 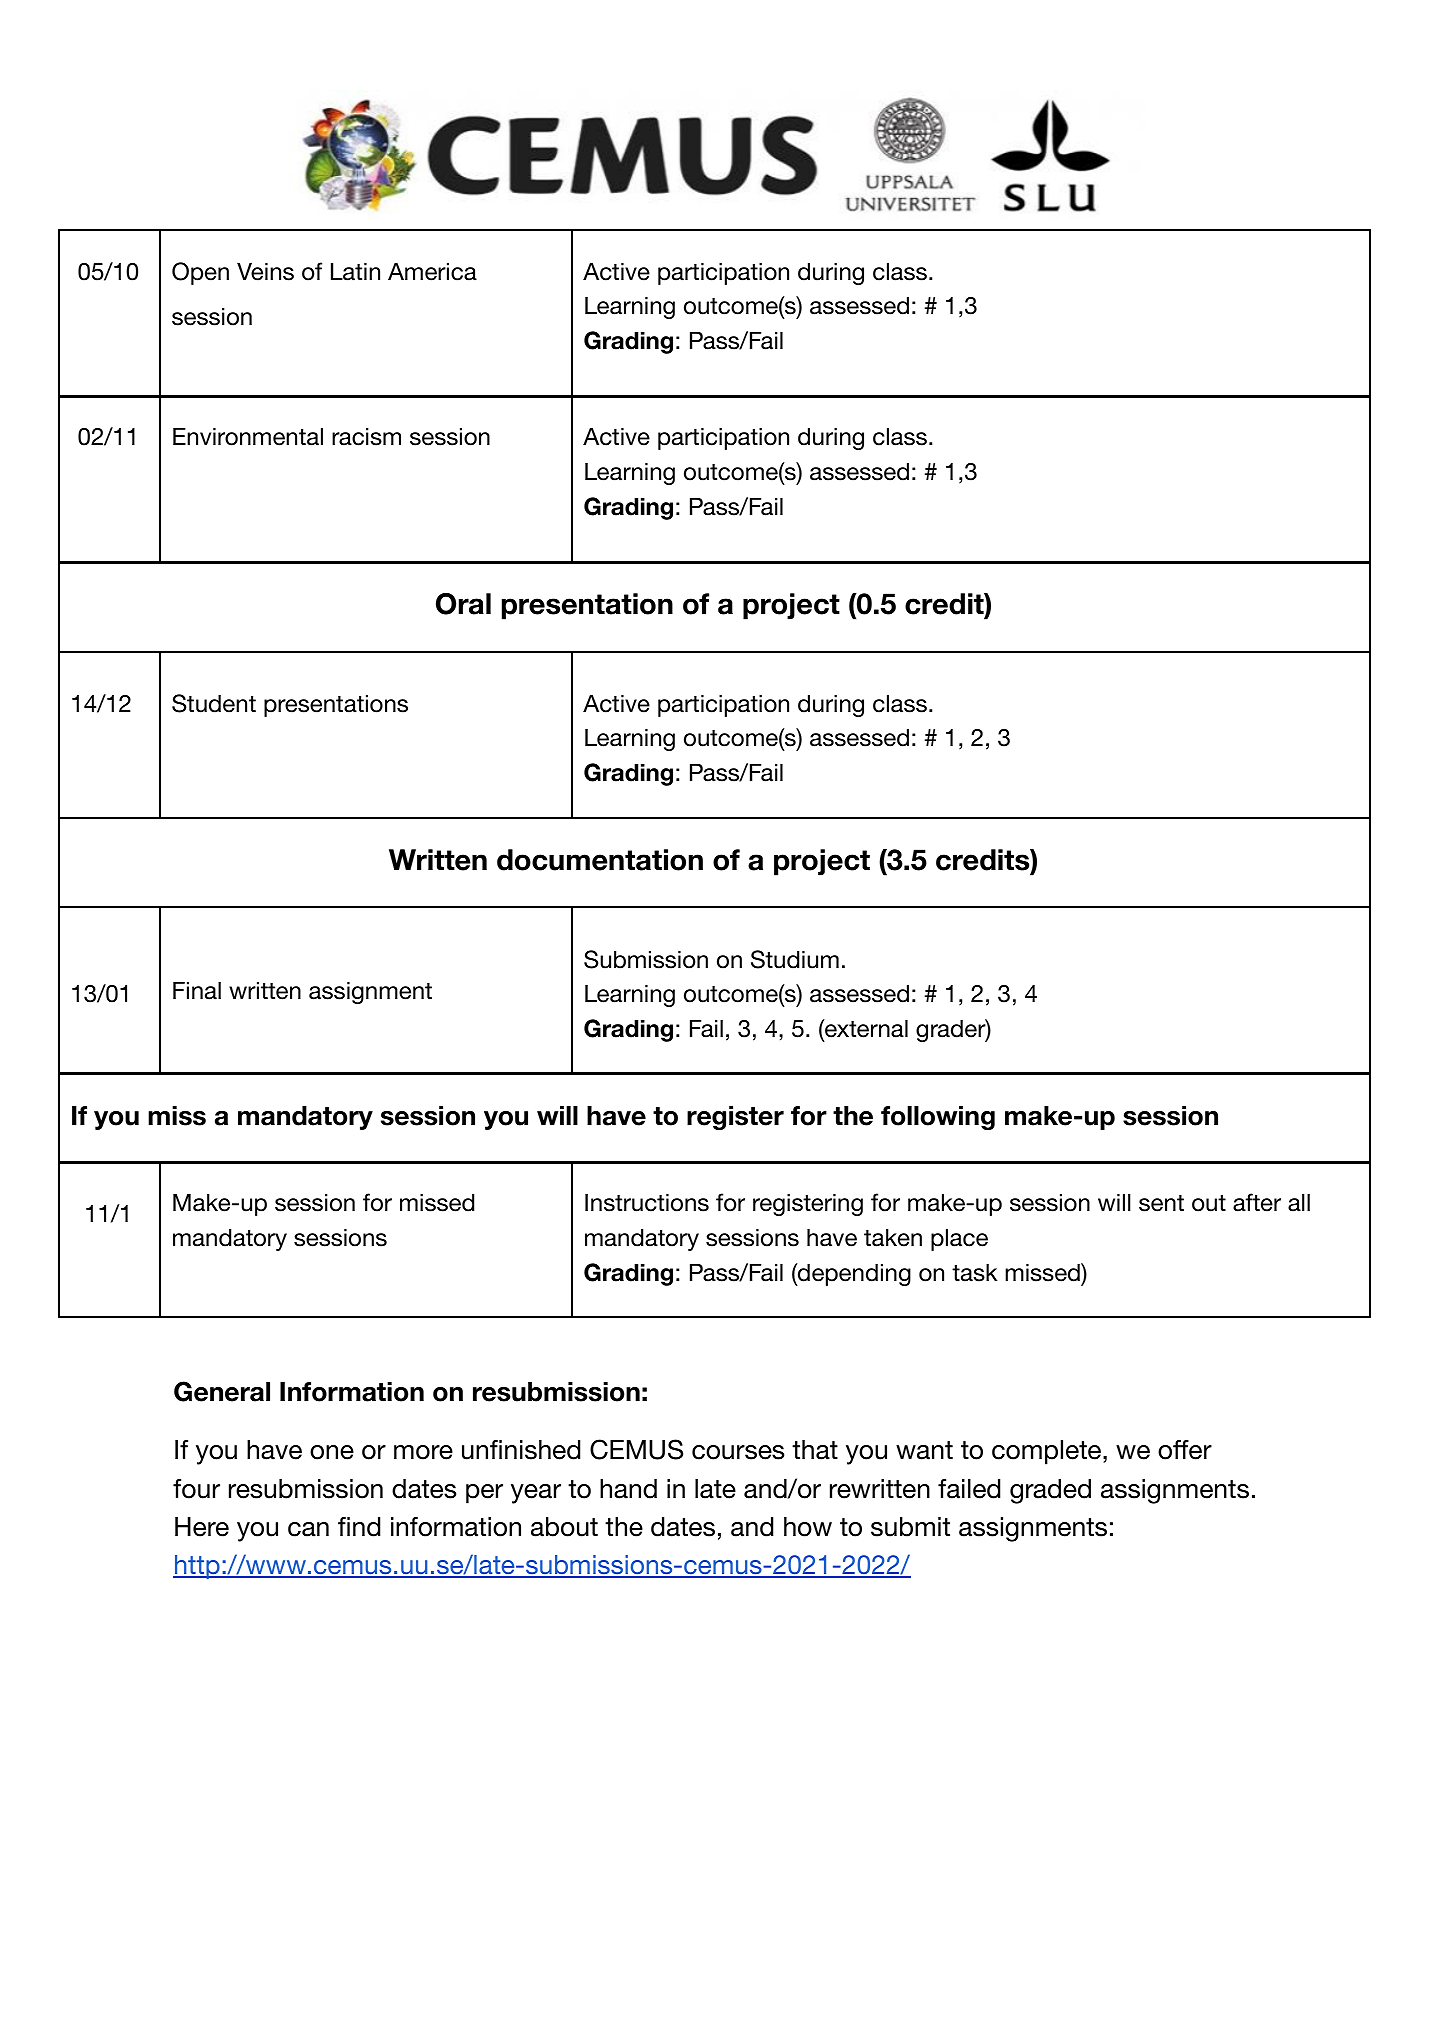 What do you see at coordinates (359, 1527) in the screenshot?
I see `find` at bounding box center [359, 1527].
